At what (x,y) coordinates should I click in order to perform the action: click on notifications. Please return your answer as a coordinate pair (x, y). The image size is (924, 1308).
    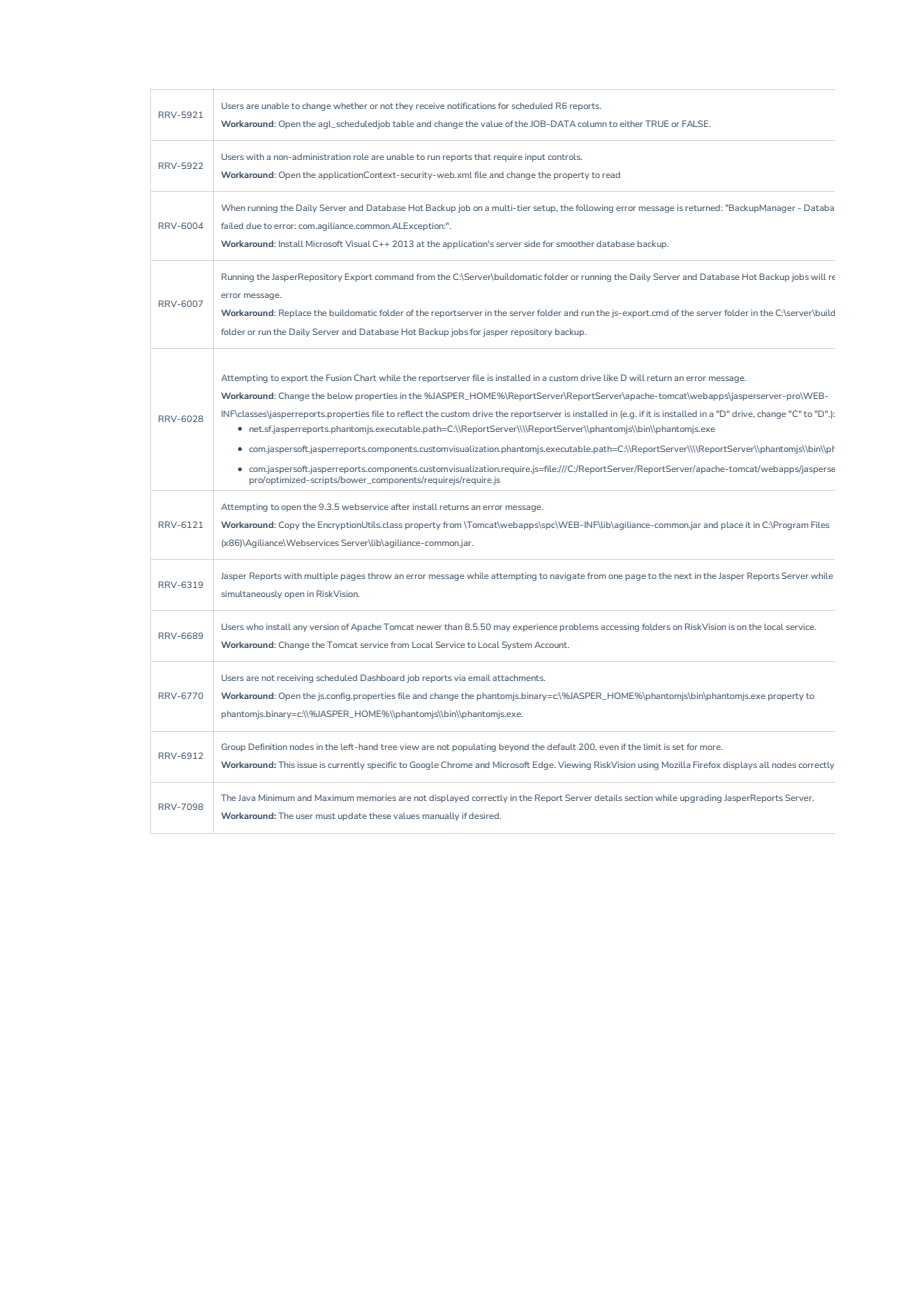
    Looking at the image, I should click on (471, 105).
